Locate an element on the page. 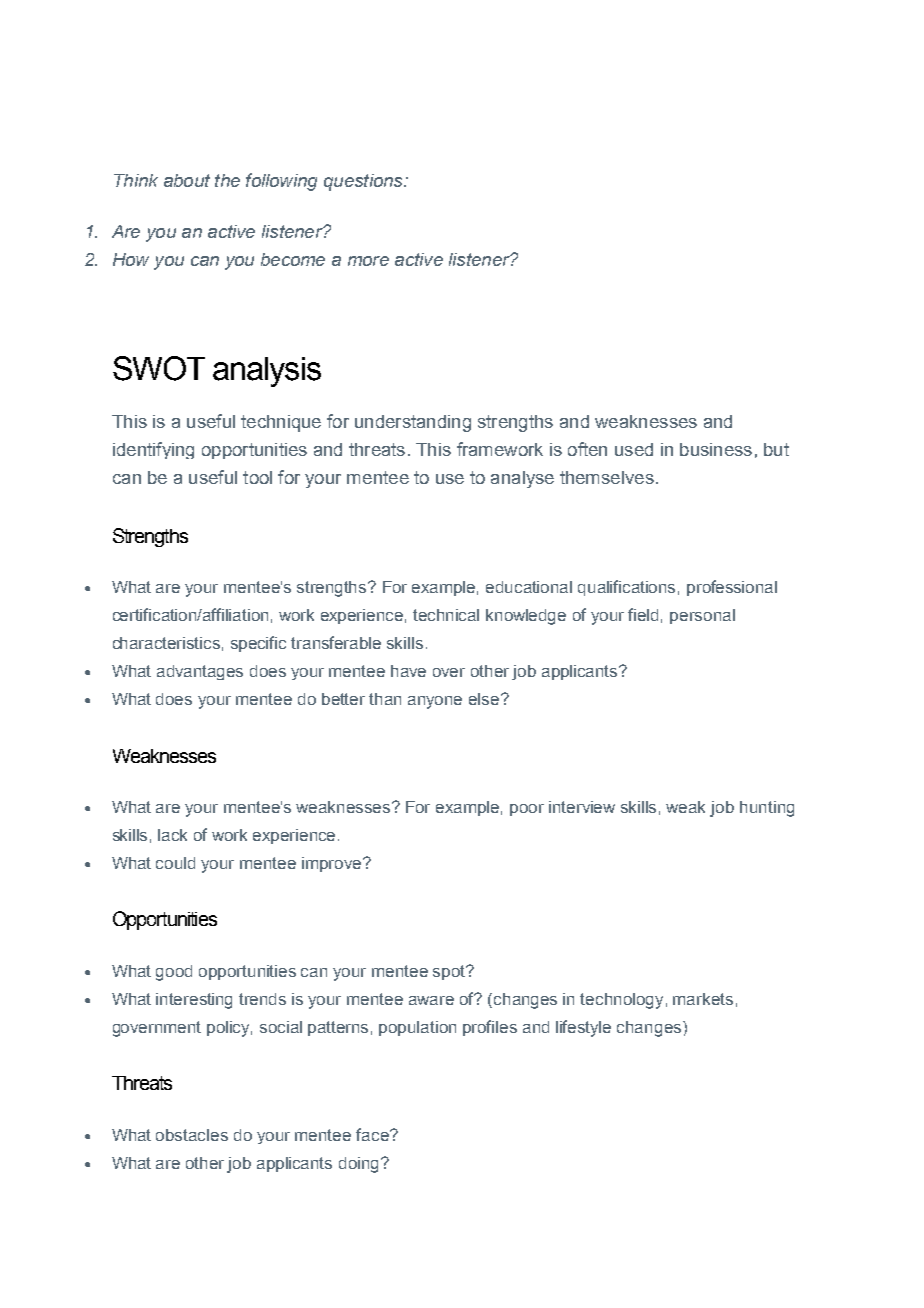 The height and width of the document is (1308, 924). business is located at coordinates (716, 449).
